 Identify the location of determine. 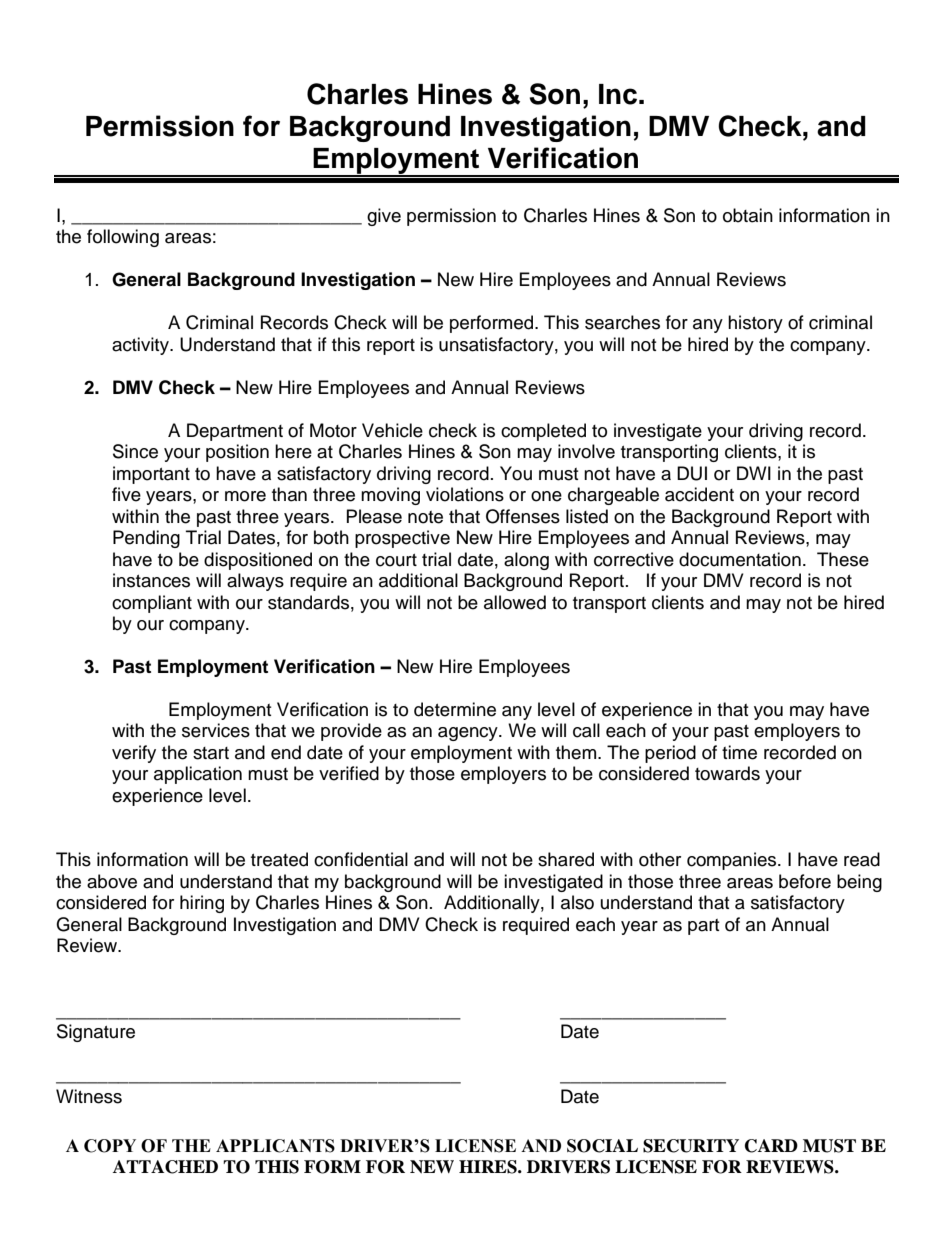
(455, 709).
